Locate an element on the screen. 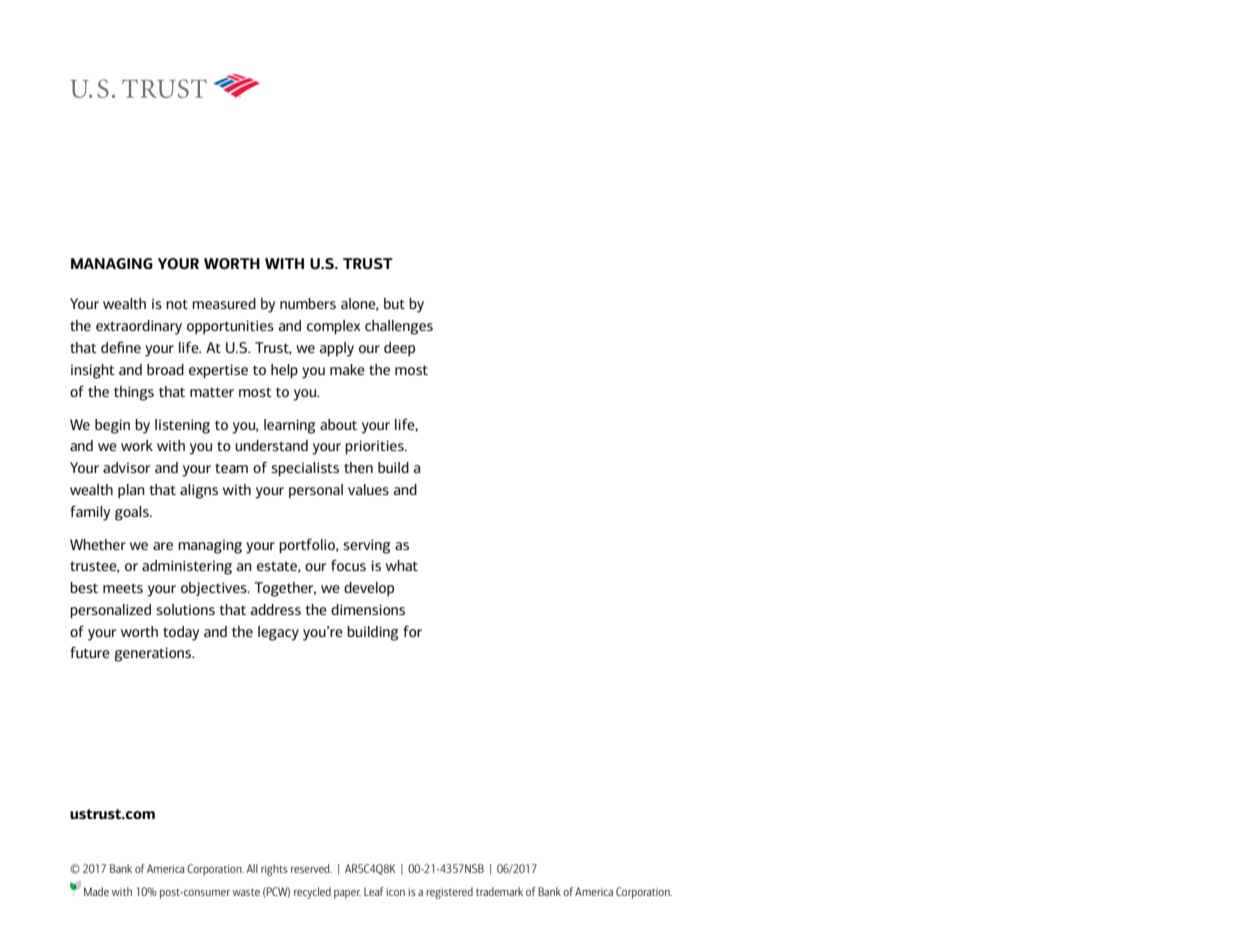 Image resolution: width=1233 pixels, height=952 pixels. challenges is located at coordinates (399, 327).
